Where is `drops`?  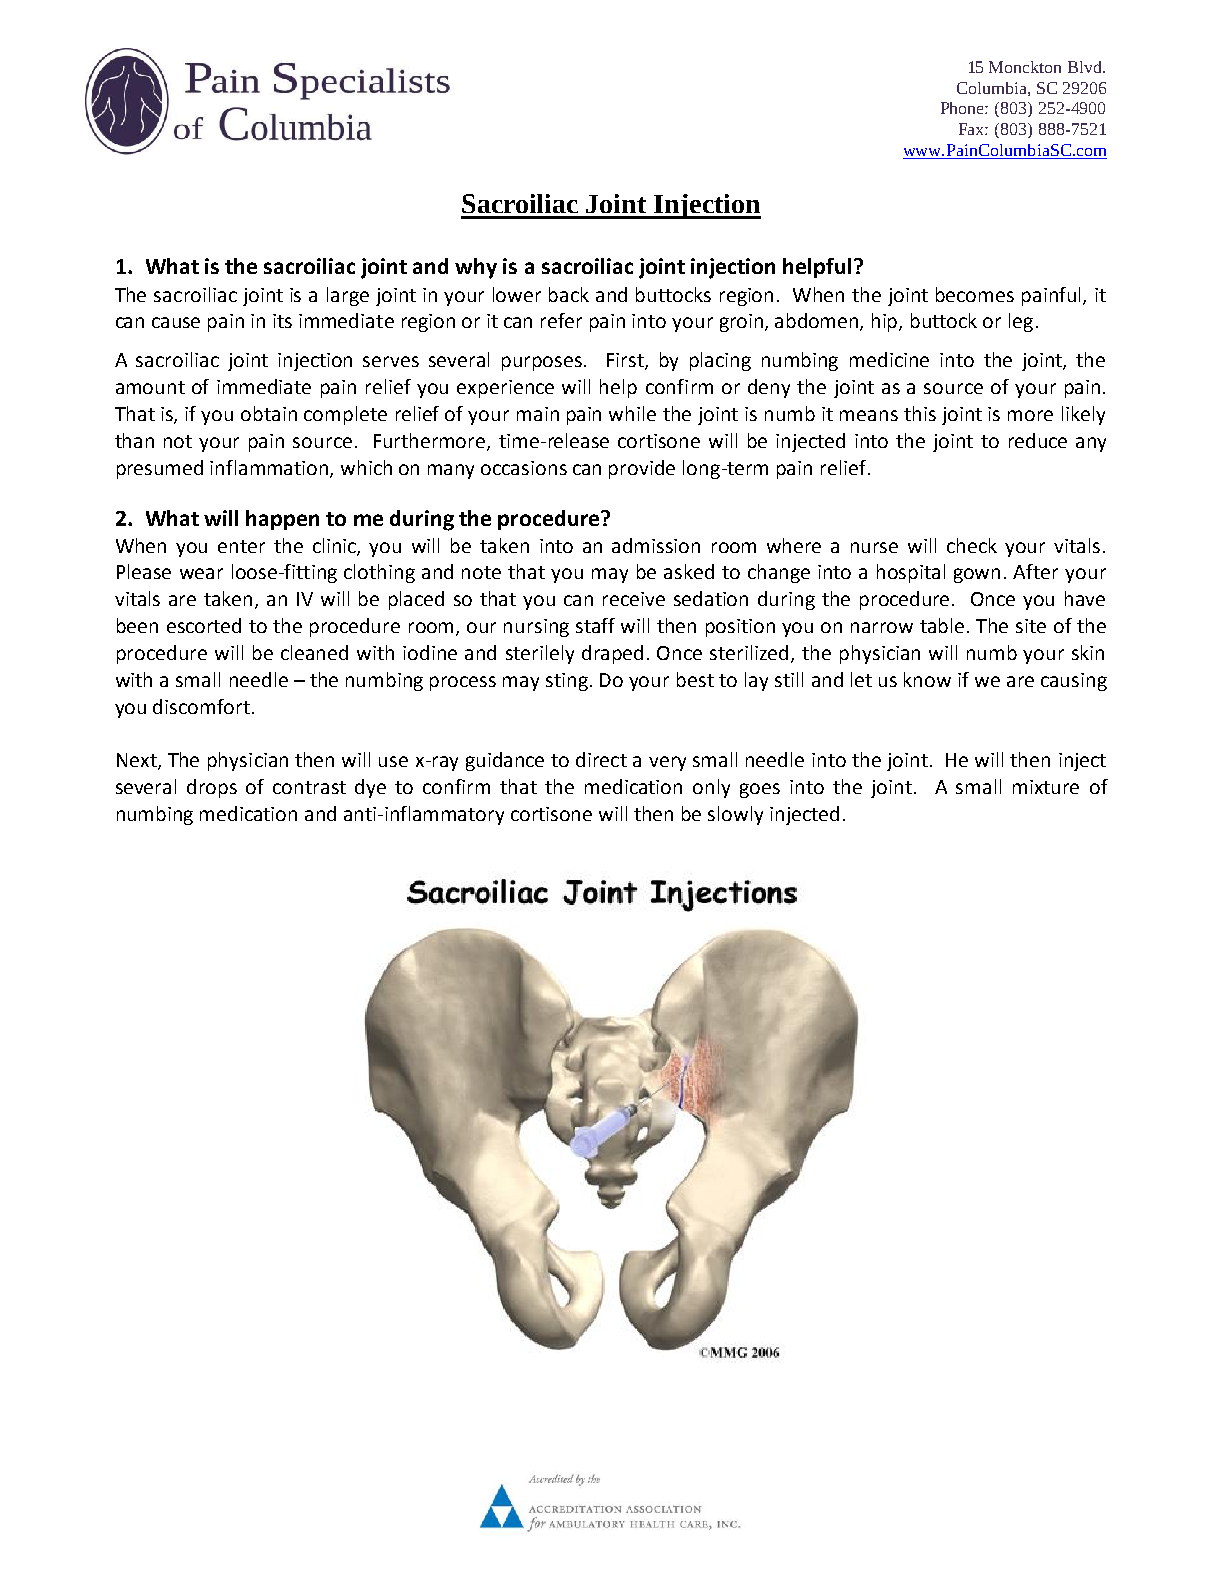
drops is located at coordinates (212, 788).
